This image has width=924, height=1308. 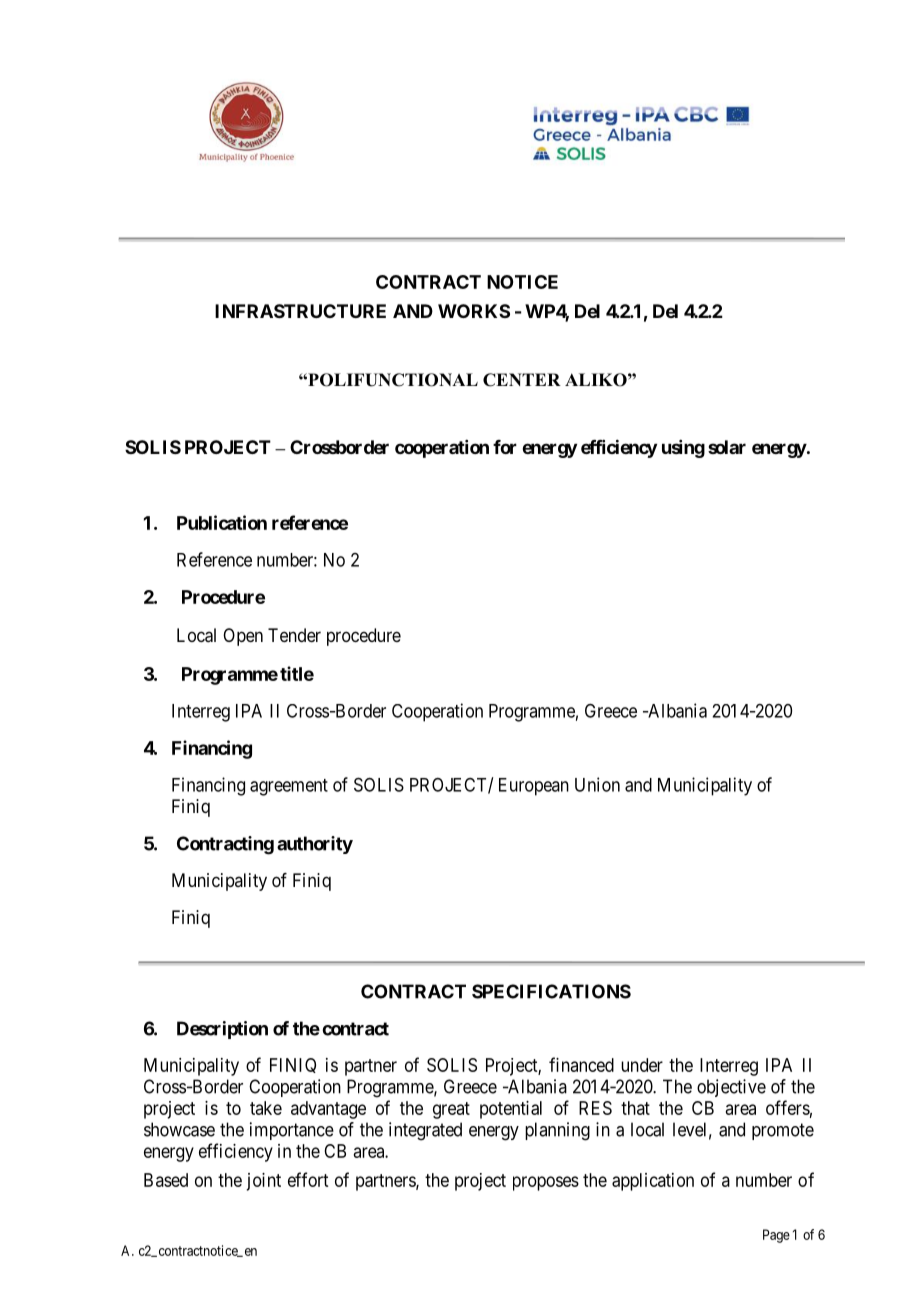 What do you see at coordinates (727, 447) in the image?
I see `solar` at bounding box center [727, 447].
